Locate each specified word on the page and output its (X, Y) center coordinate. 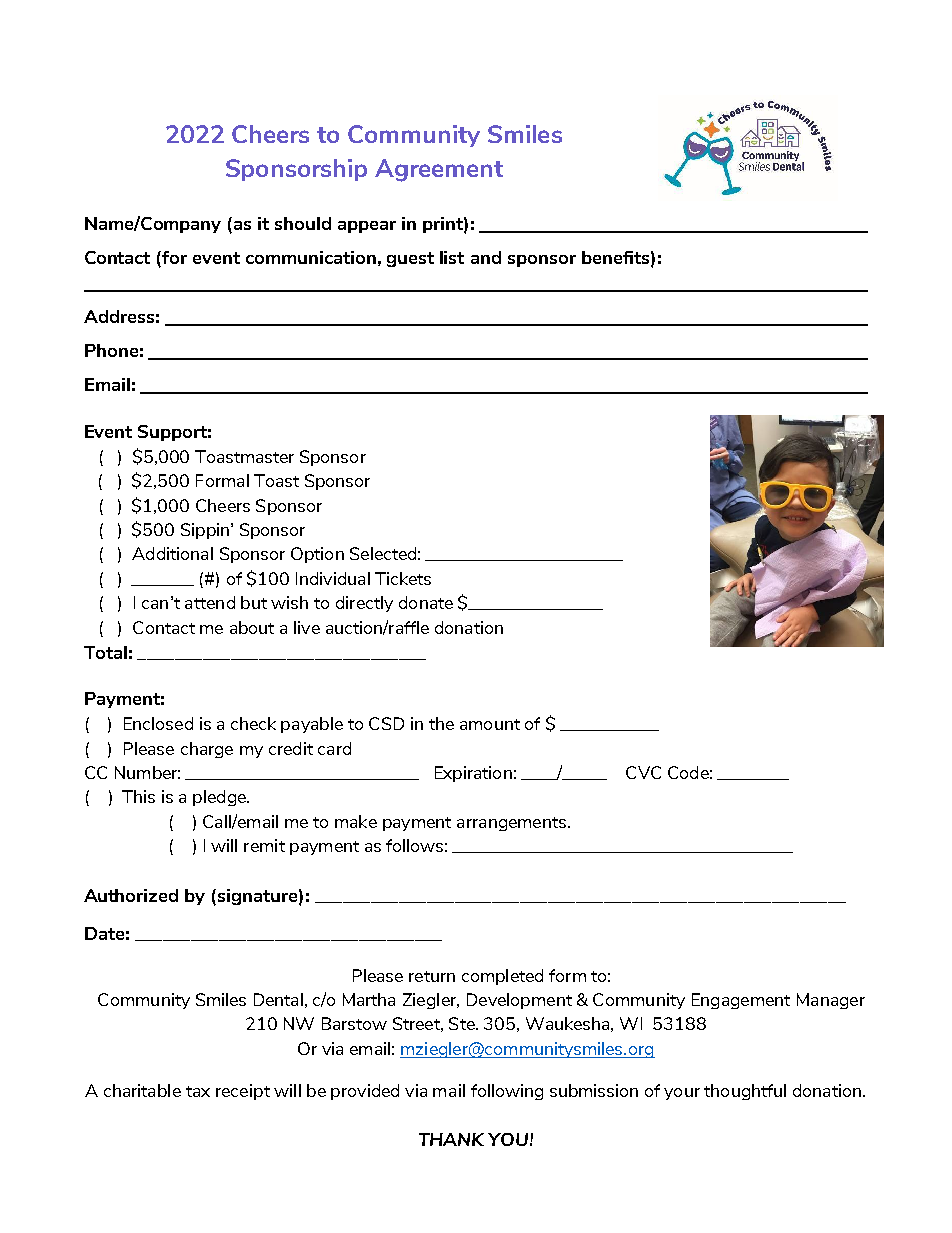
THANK (451, 1139)
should (303, 223)
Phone (111, 350)
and (486, 257)
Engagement (741, 1001)
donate (426, 602)
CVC (643, 772)
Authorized (131, 895)
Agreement (439, 170)
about (252, 627)
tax (198, 1091)
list (452, 257)
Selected (383, 553)
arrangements (513, 824)
